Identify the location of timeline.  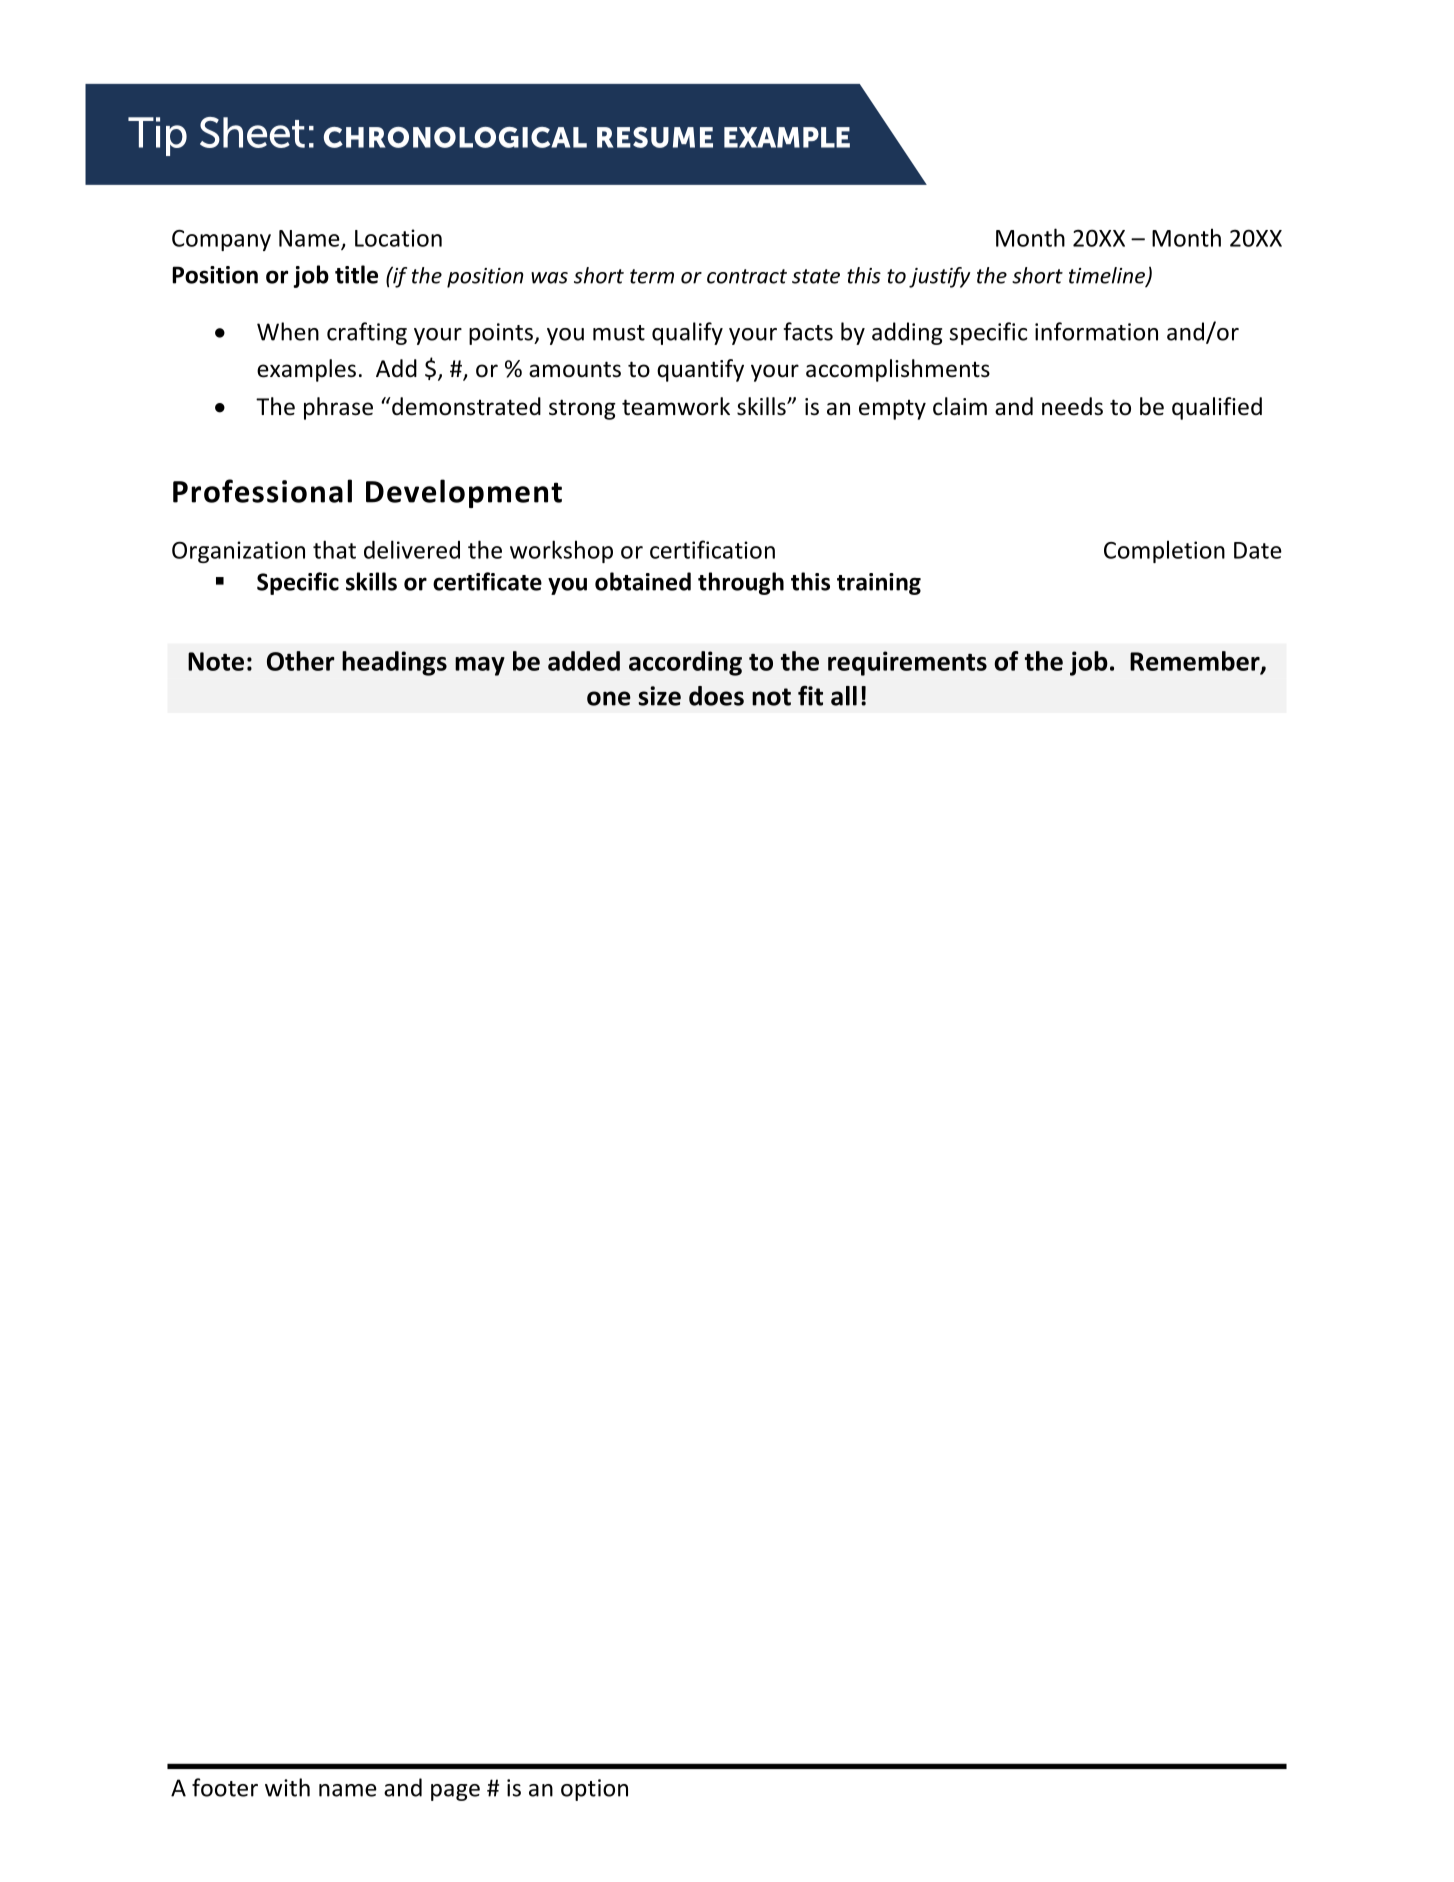
(1108, 276).
